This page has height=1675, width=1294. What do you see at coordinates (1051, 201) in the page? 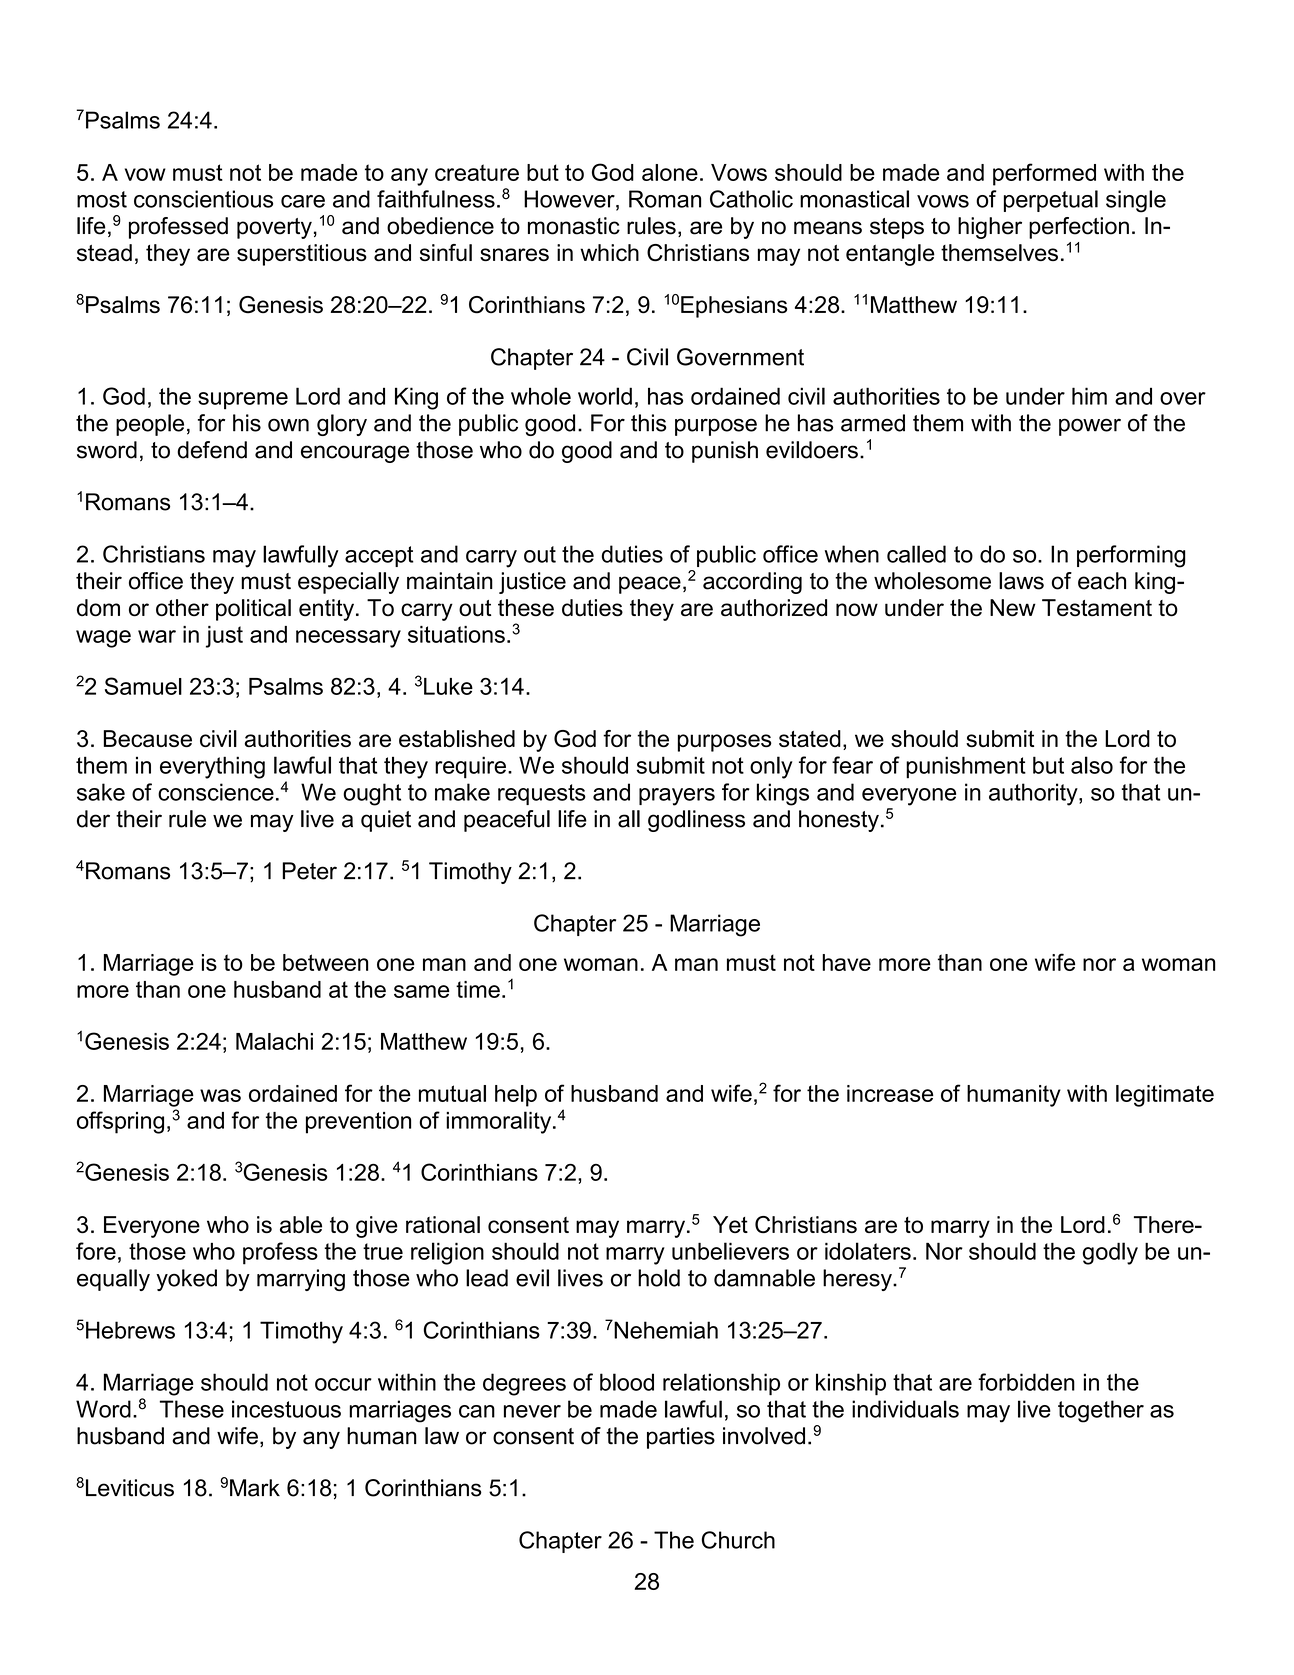
I see `perpetual` at bounding box center [1051, 201].
